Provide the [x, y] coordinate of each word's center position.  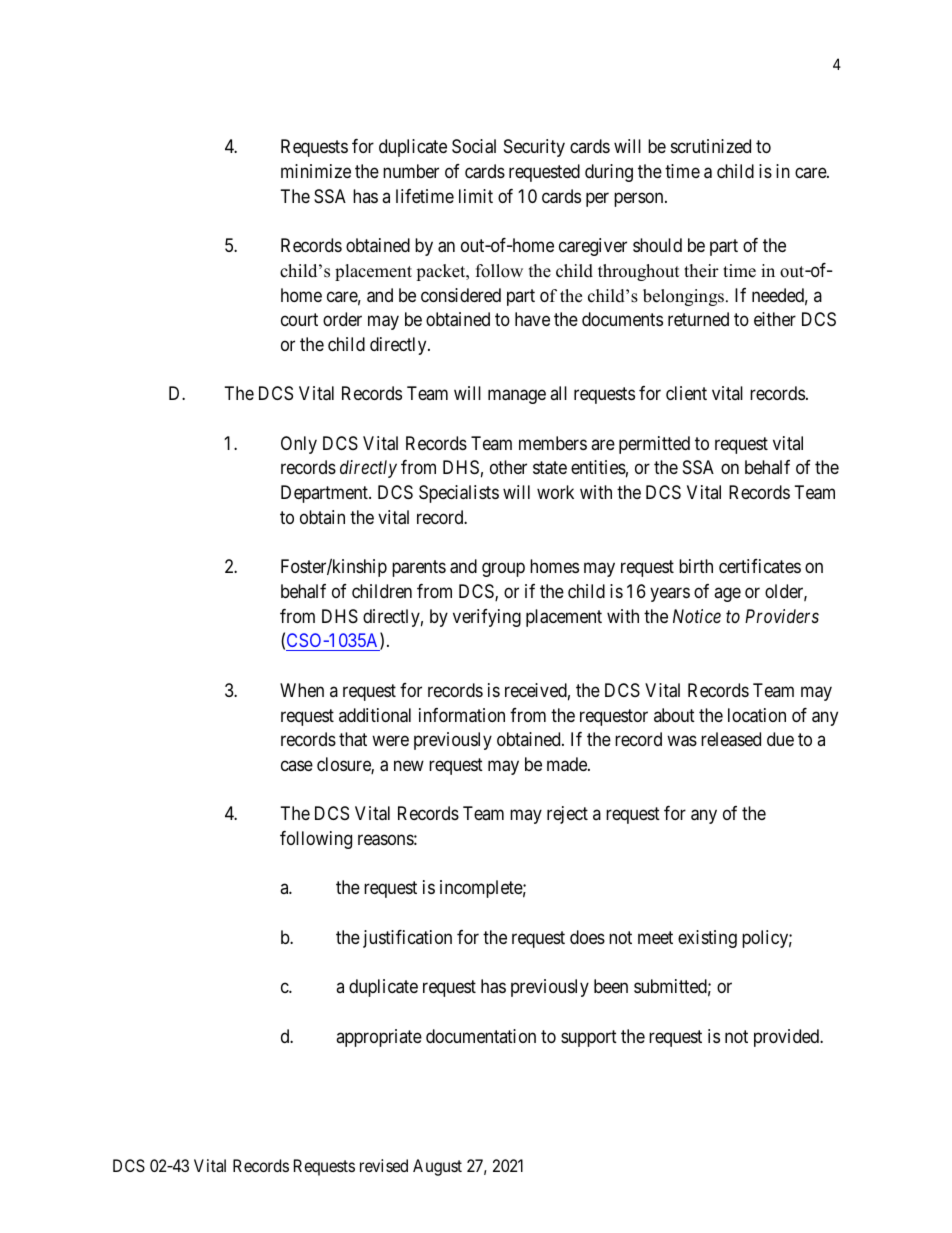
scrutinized [711, 146]
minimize [316, 171]
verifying [487, 618]
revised [384, 1165]
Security [534, 148]
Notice [697, 616]
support [589, 1038]
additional [375, 715]
